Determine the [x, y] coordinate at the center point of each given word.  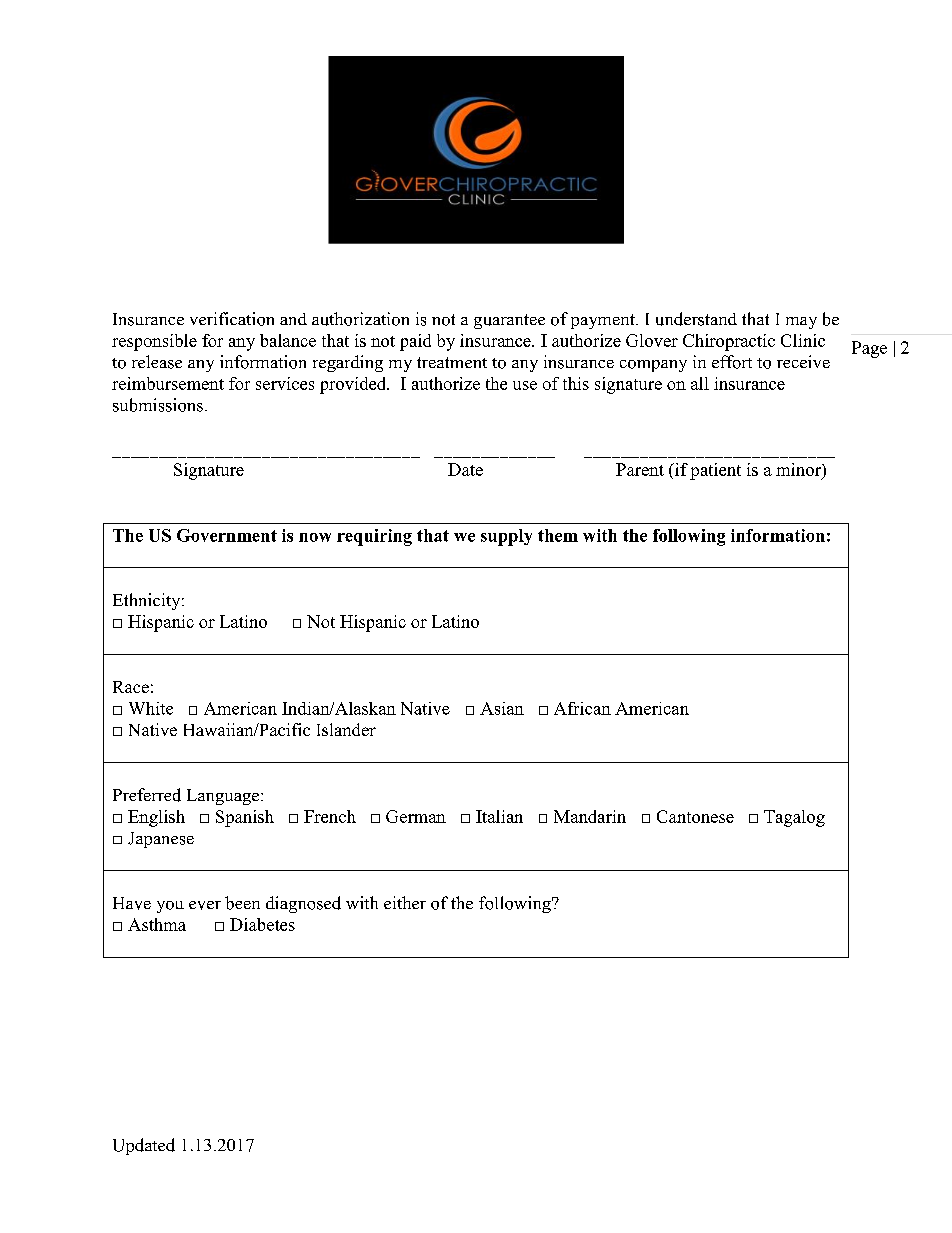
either [405, 902]
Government [227, 535]
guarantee [509, 321]
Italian [499, 816]
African [582, 708]
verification [232, 319]
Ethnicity [148, 601]
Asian [502, 708]
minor [799, 469]
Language [223, 797]
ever [205, 905]
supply [506, 537]
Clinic [803, 340]
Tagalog [794, 818]
